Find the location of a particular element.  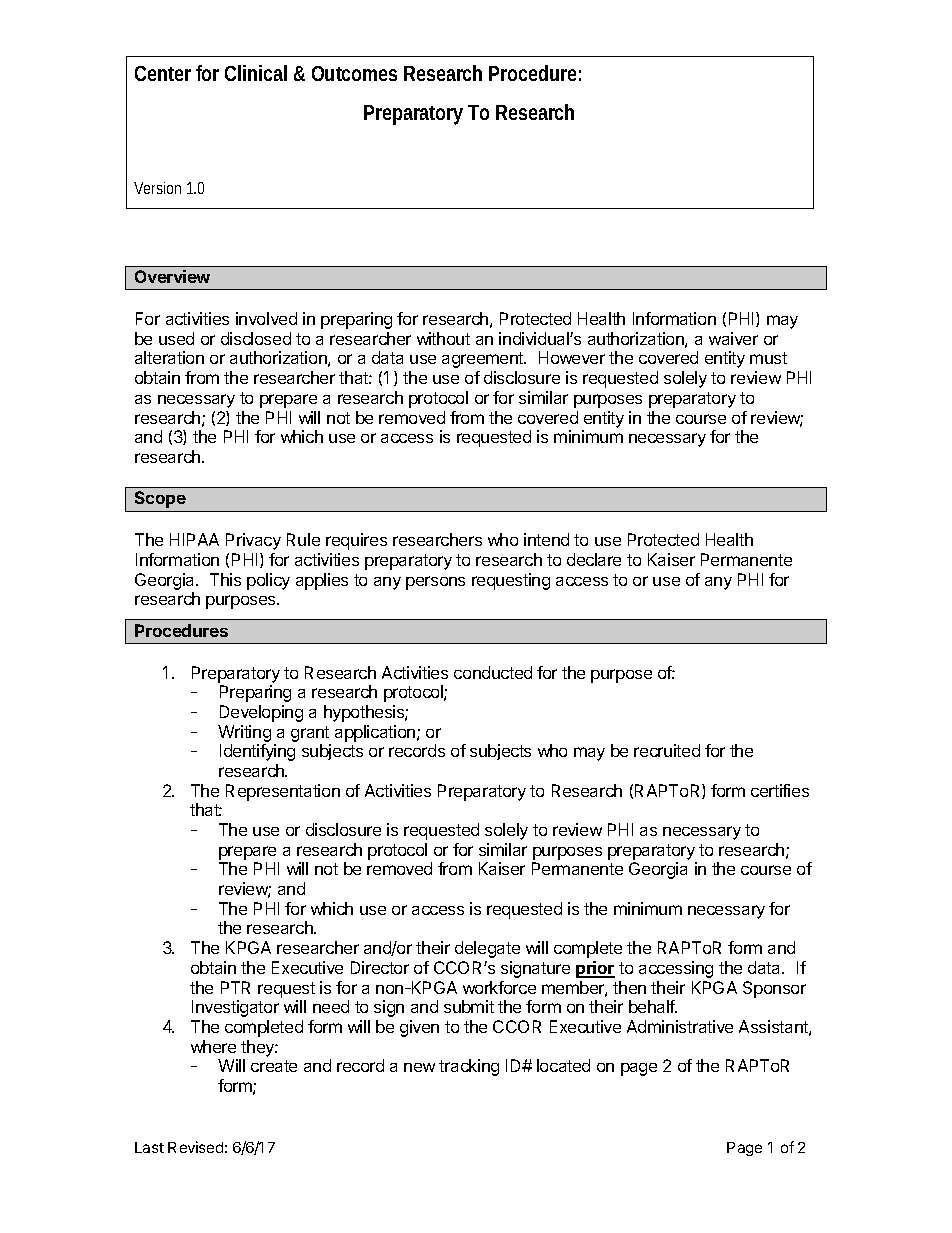

This is located at coordinates (225, 579).
